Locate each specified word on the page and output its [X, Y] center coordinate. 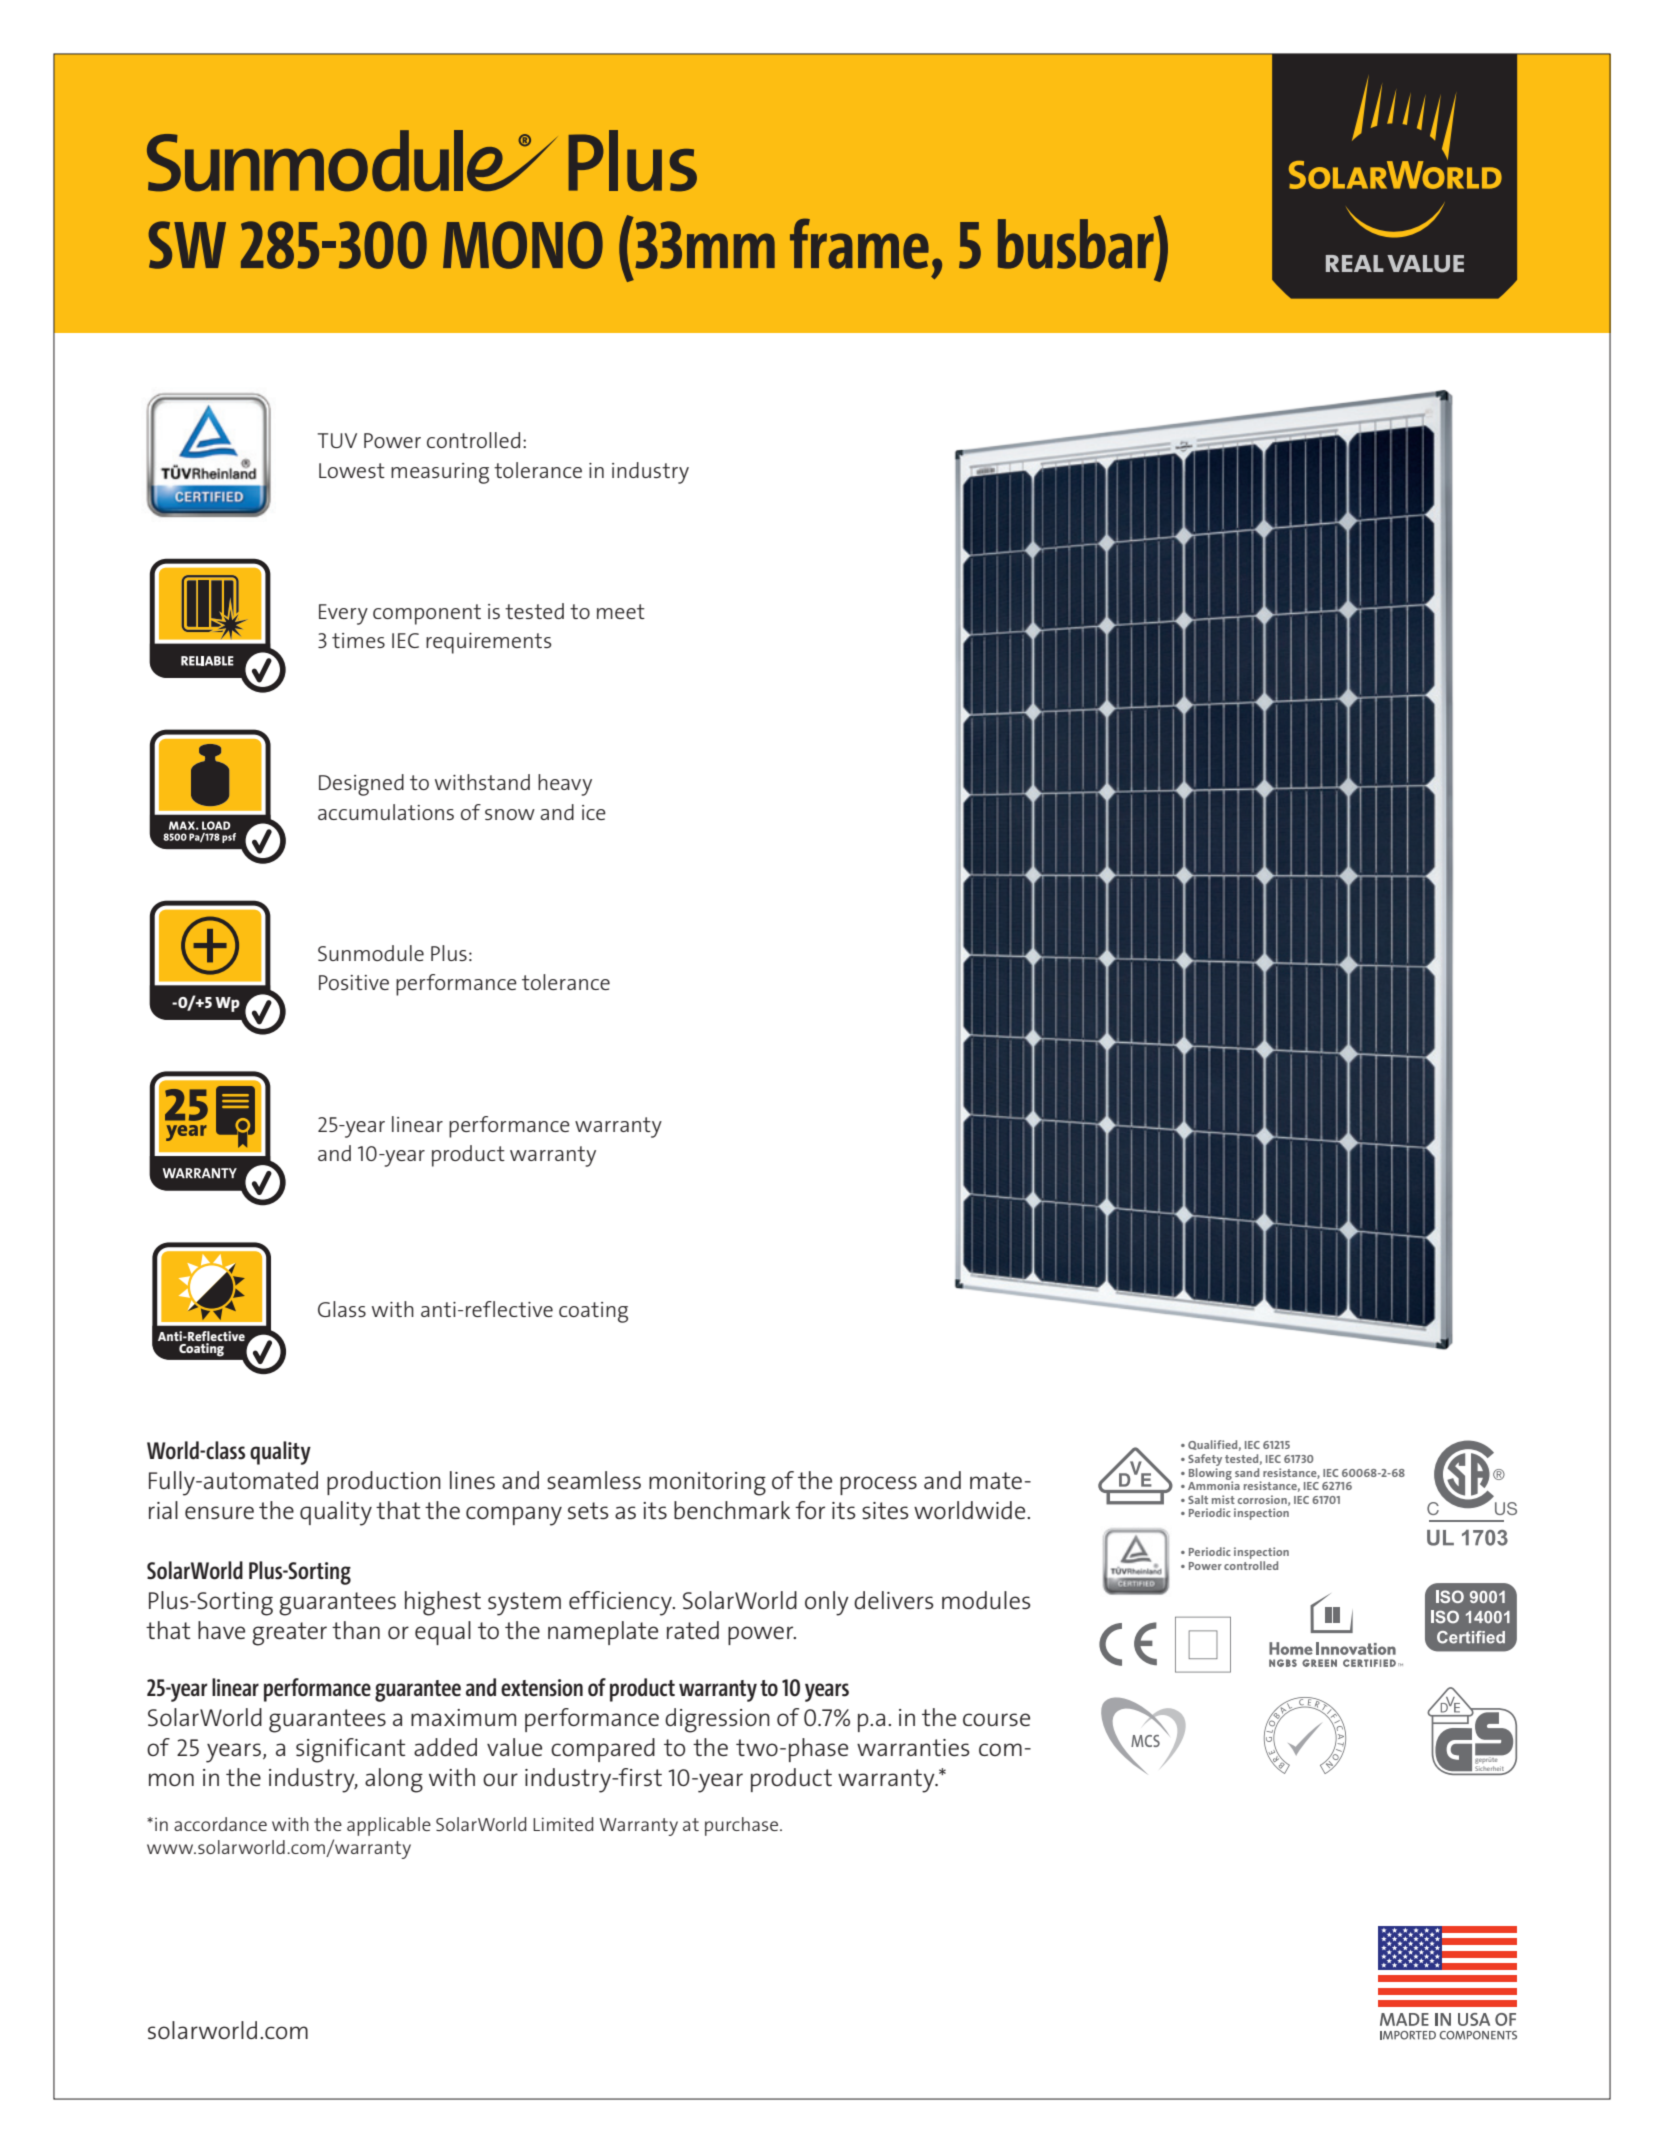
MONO [523, 245]
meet [621, 611]
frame [859, 243]
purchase [743, 1826]
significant [350, 1750]
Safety [1205, 1460]
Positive [354, 982]
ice [594, 812]
